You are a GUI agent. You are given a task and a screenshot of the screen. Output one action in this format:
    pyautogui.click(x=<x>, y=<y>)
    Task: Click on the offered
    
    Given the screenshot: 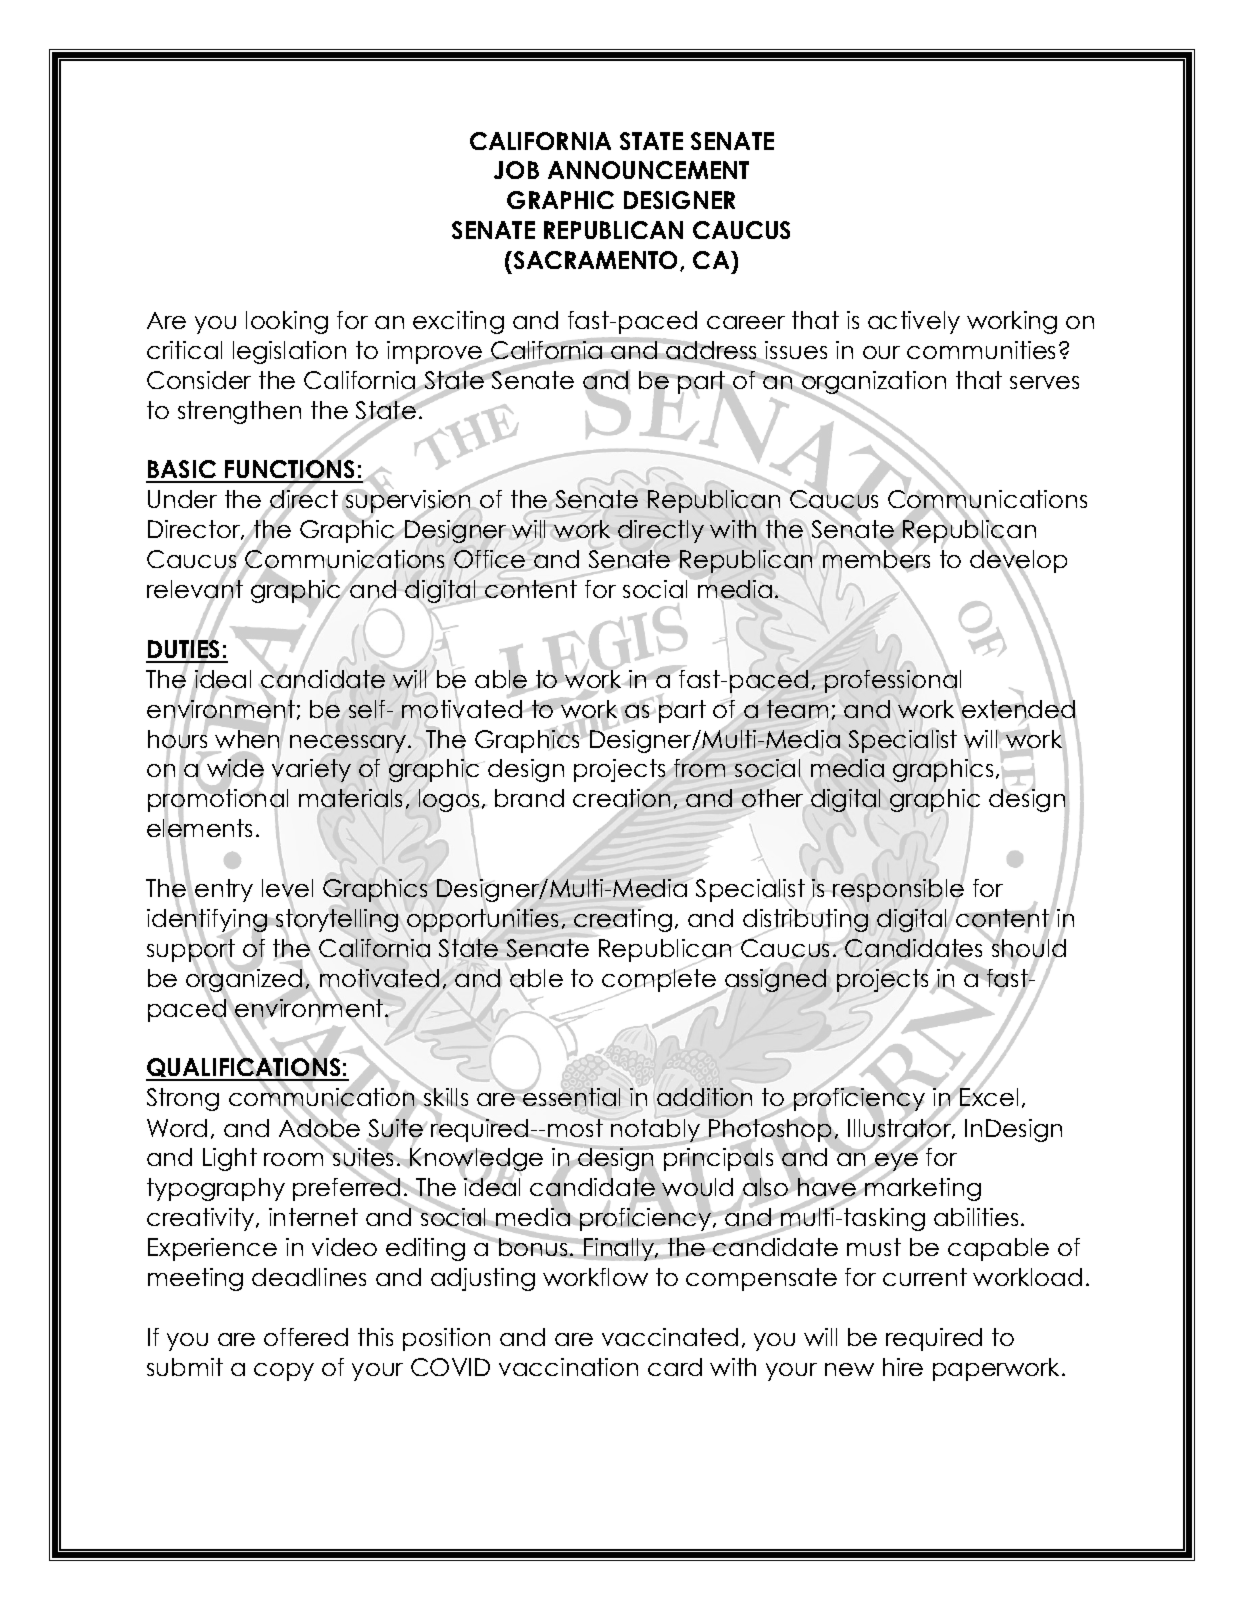 What is the action you would take?
    pyautogui.click(x=306, y=1337)
